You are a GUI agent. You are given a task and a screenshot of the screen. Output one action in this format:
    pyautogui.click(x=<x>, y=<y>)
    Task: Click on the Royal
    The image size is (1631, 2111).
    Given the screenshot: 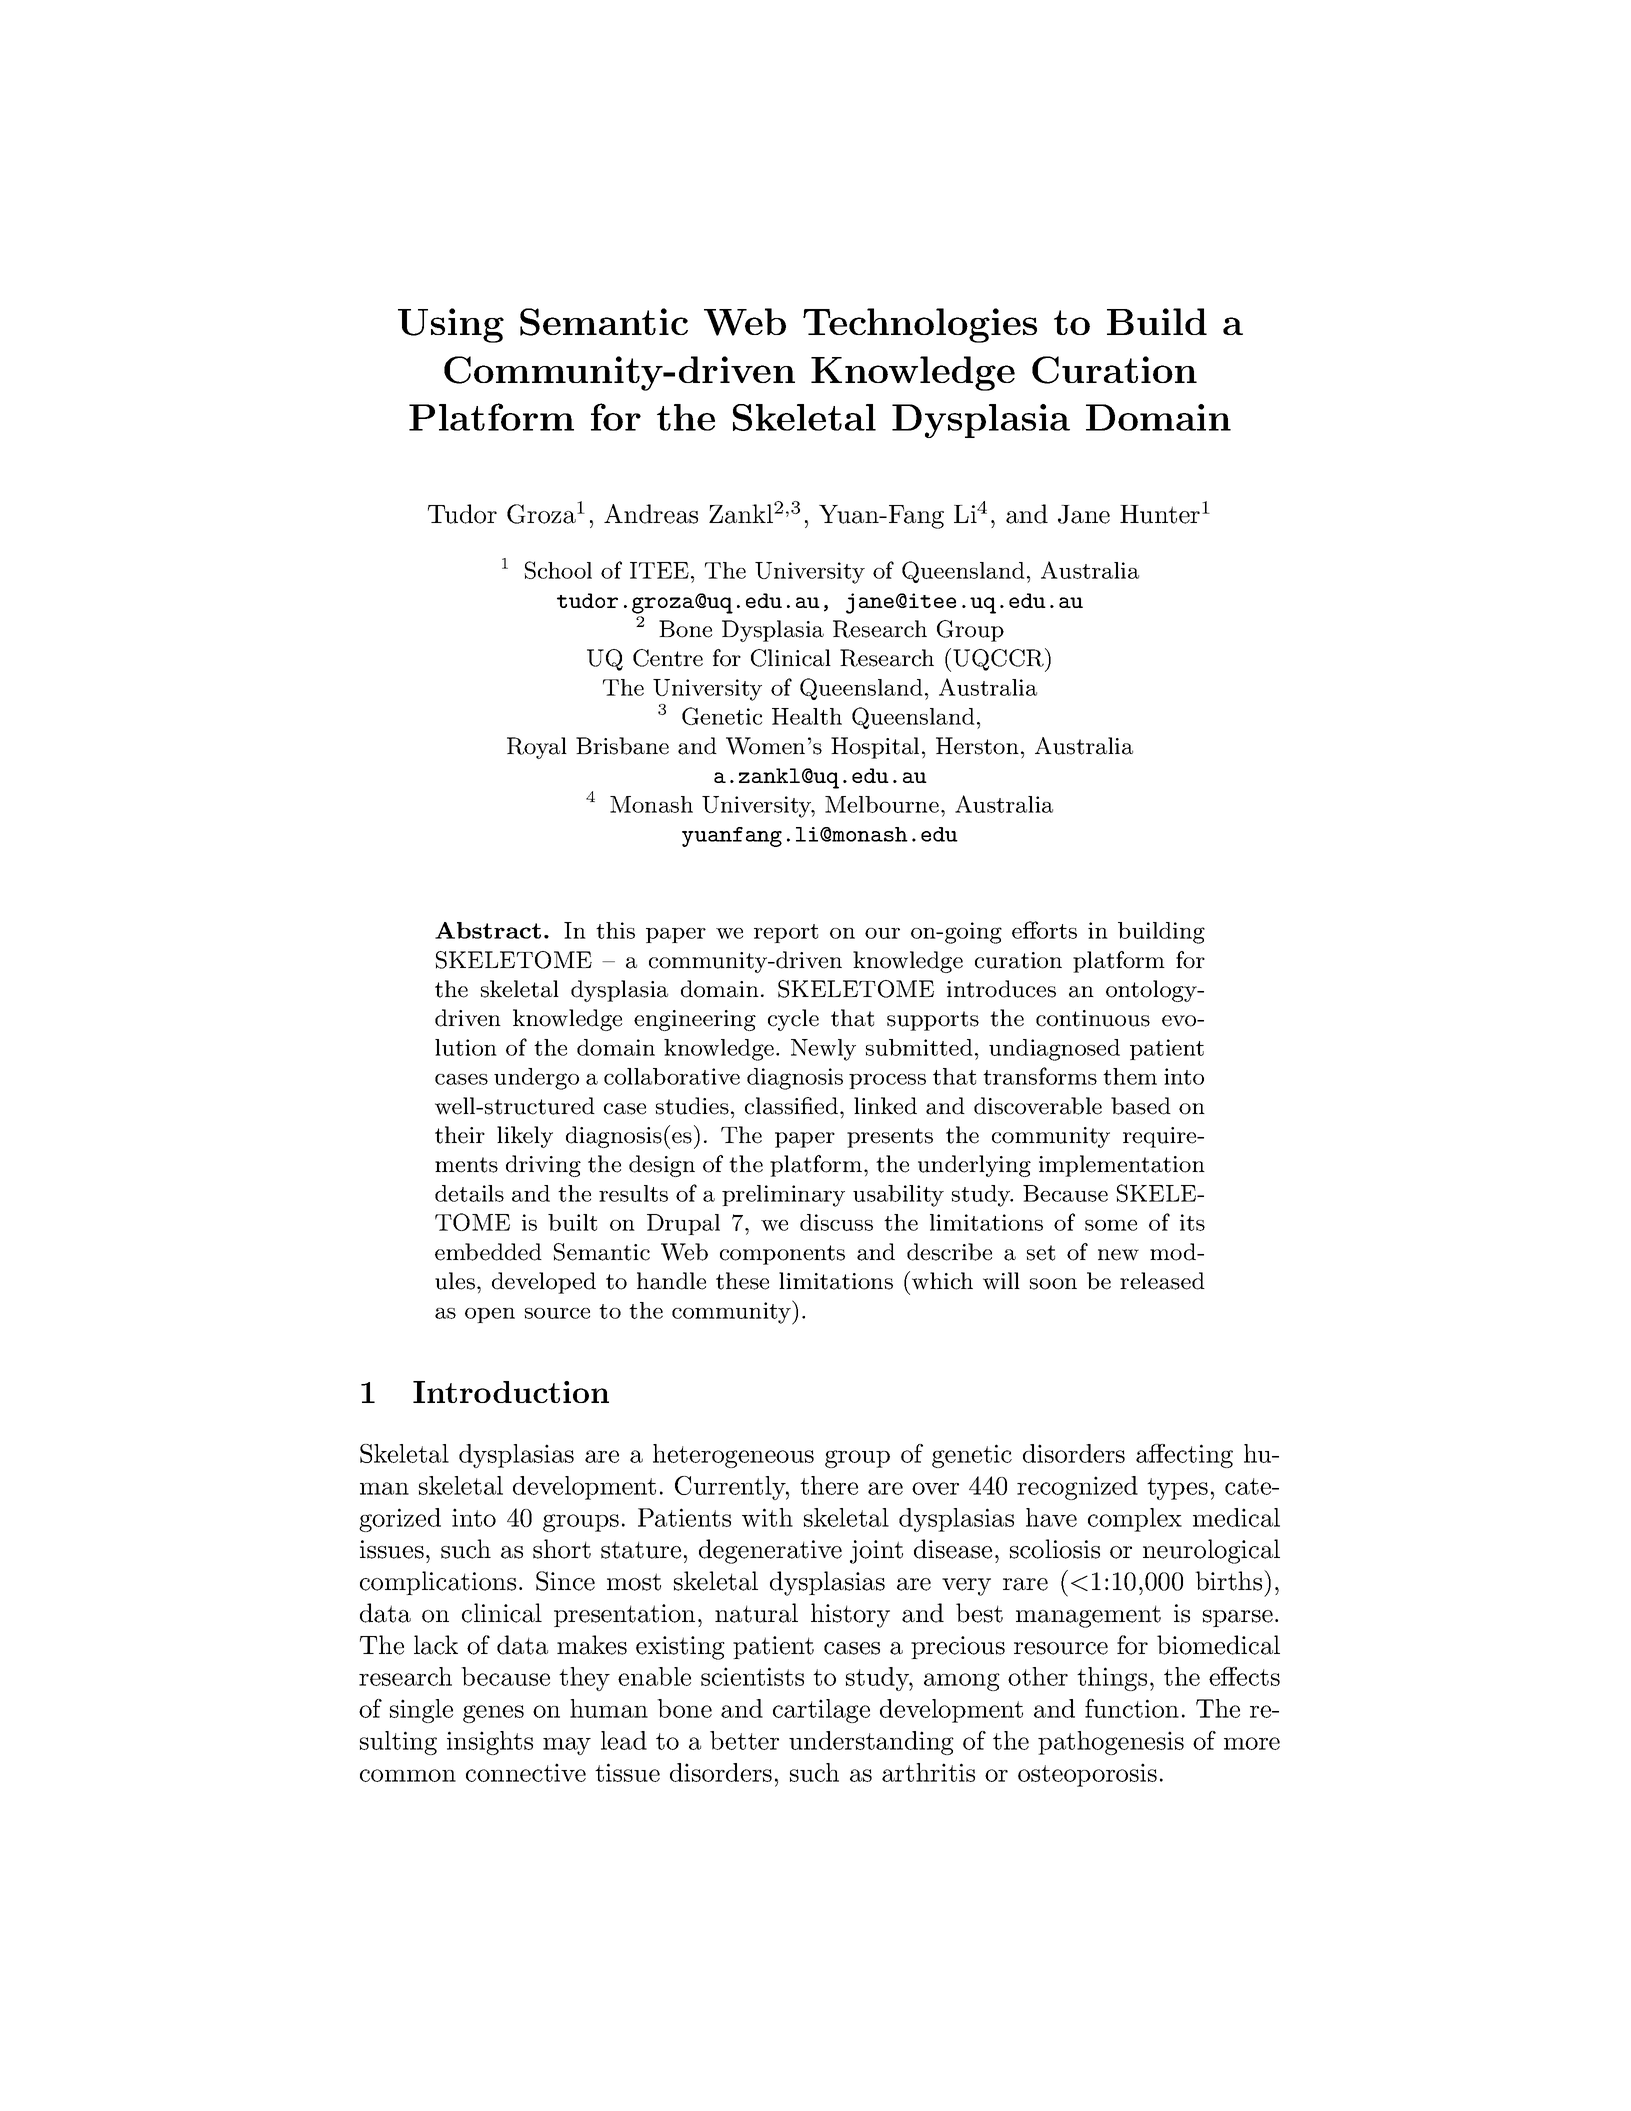 What is the action you would take?
    pyautogui.click(x=537, y=748)
